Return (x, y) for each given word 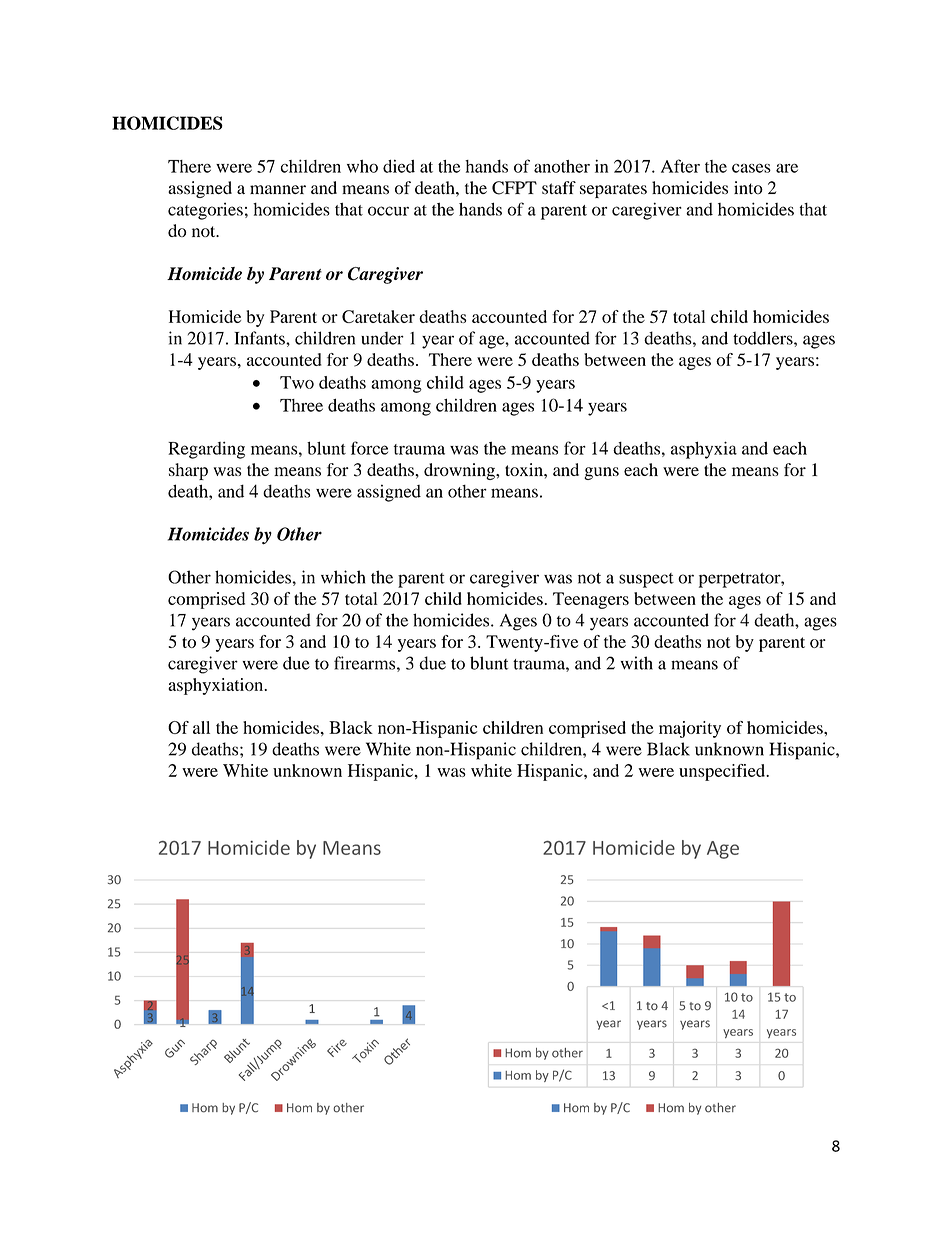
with (637, 663)
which (343, 577)
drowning (460, 471)
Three (301, 405)
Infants (260, 338)
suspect (646, 580)
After (680, 166)
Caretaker (378, 316)
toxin (525, 469)
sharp (188, 471)
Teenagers (591, 600)
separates (613, 190)
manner (278, 189)
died (399, 166)
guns (601, 473)
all (201, 727)
